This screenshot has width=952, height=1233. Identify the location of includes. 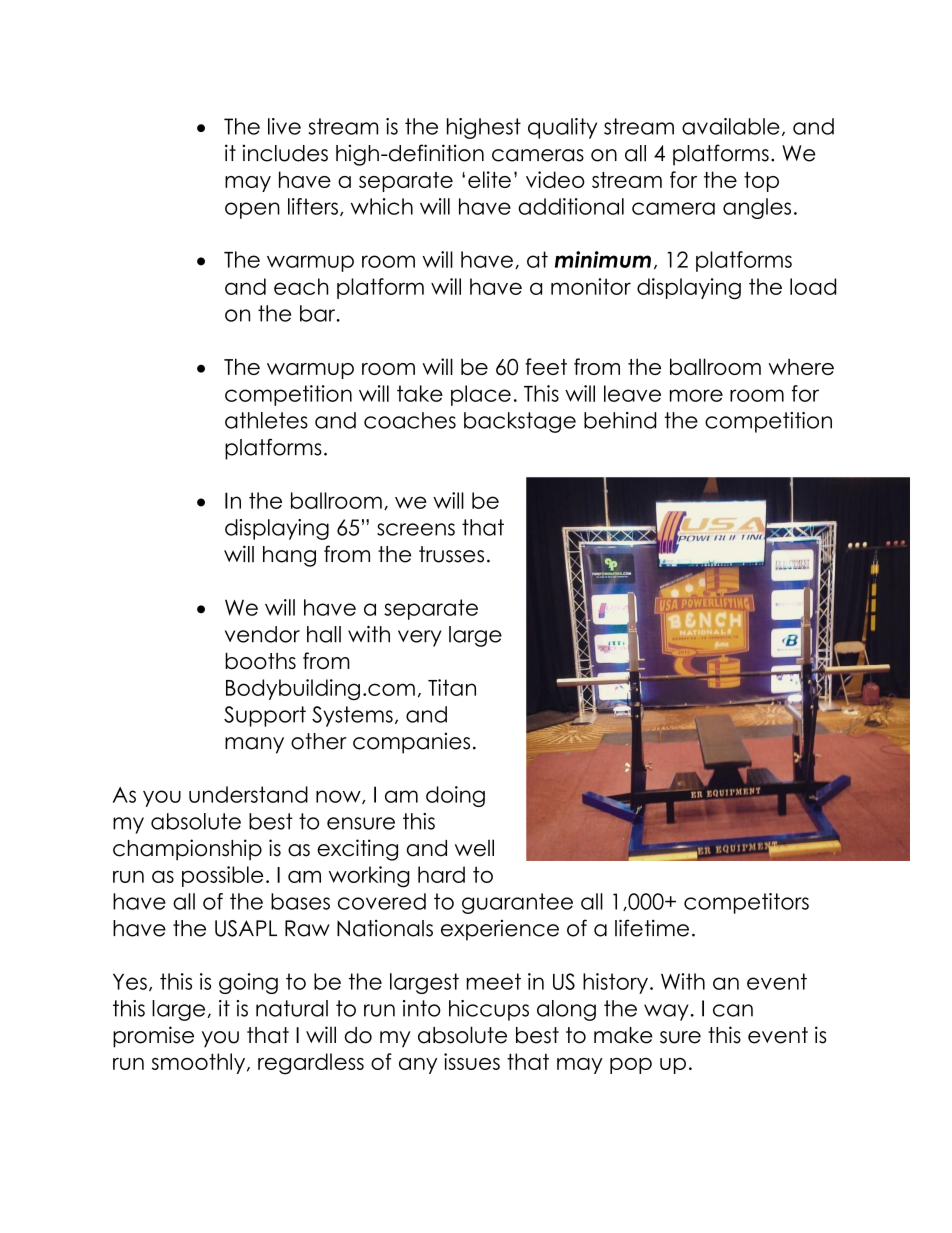
(285, 153).
